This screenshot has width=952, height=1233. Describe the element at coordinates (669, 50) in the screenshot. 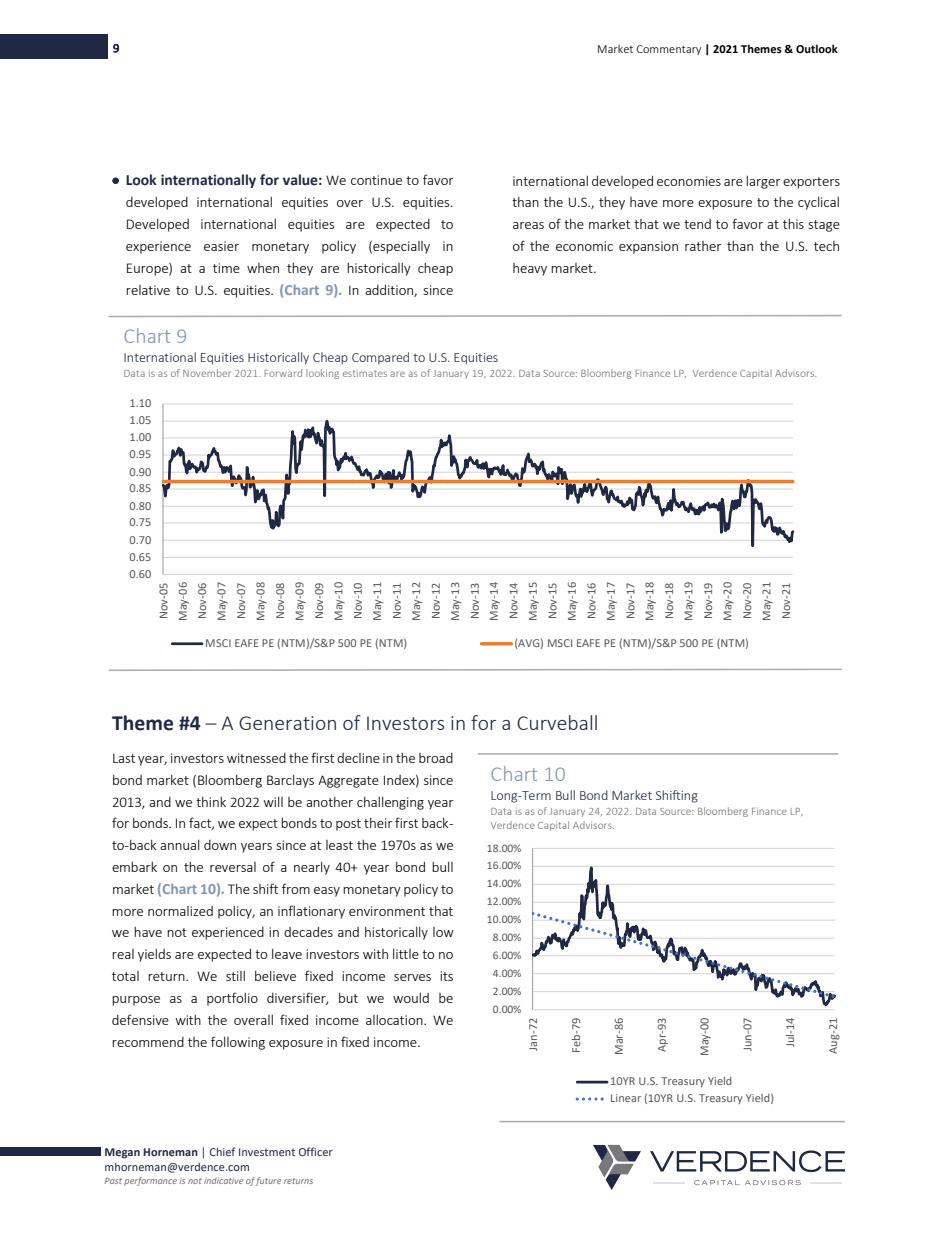

I see `Commentary` at that location.
